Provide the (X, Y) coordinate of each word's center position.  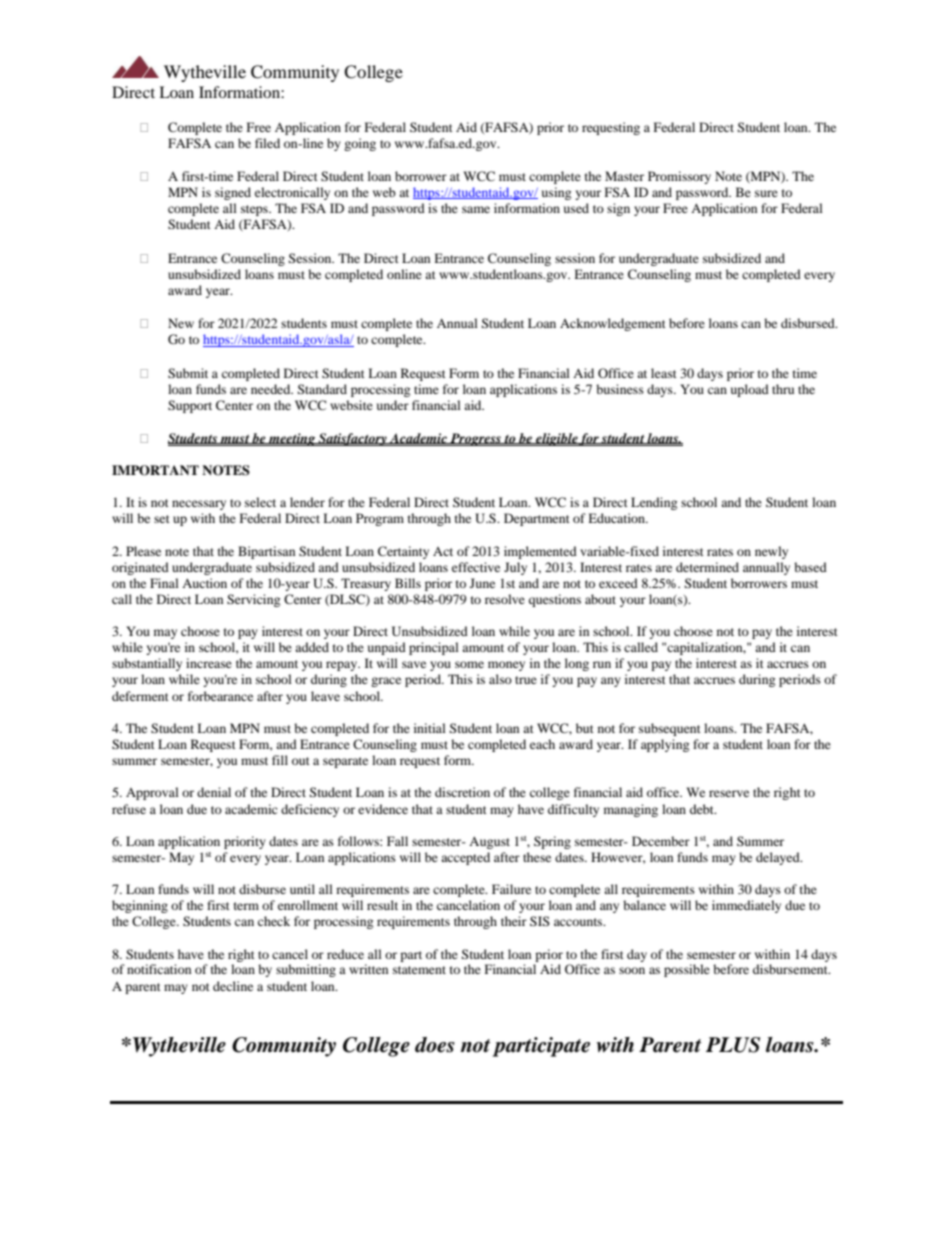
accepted (465, 858)
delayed (779, 858)
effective (476, 567)
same (476, 209)
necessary (199, 505)
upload (750, 390)
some (469, 664)
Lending (654, 503)
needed (272, 389)
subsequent (670, 729)
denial (214, 792)
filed (267, 143)
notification (159, 969)
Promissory (679, 177)
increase (209, 663)
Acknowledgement (613, 324)
